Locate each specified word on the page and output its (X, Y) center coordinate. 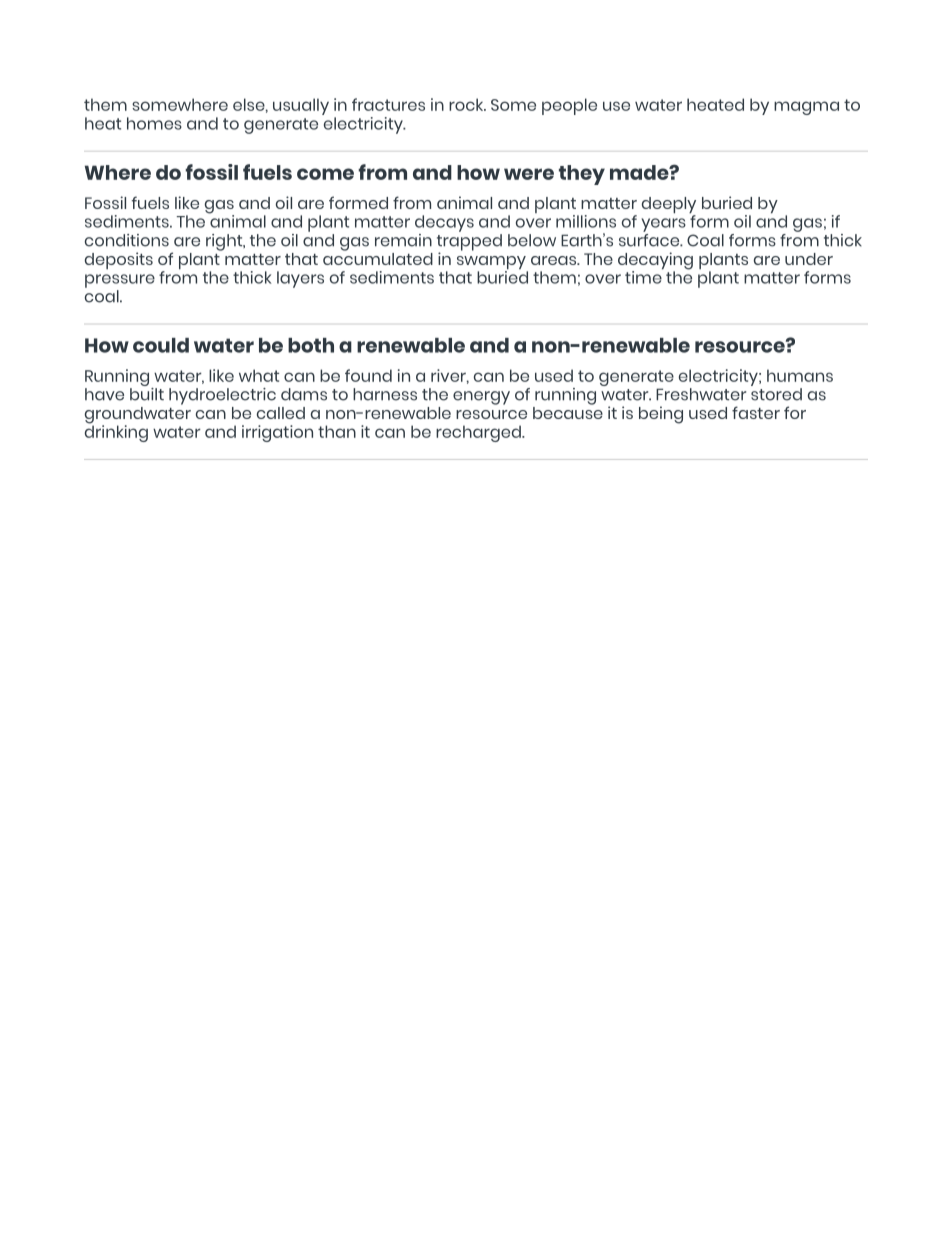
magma (806, 108)
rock (467, 104)
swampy (492, 264)
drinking (116, 432)
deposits (119, 260)
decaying (655, 262)
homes (154, 123)
